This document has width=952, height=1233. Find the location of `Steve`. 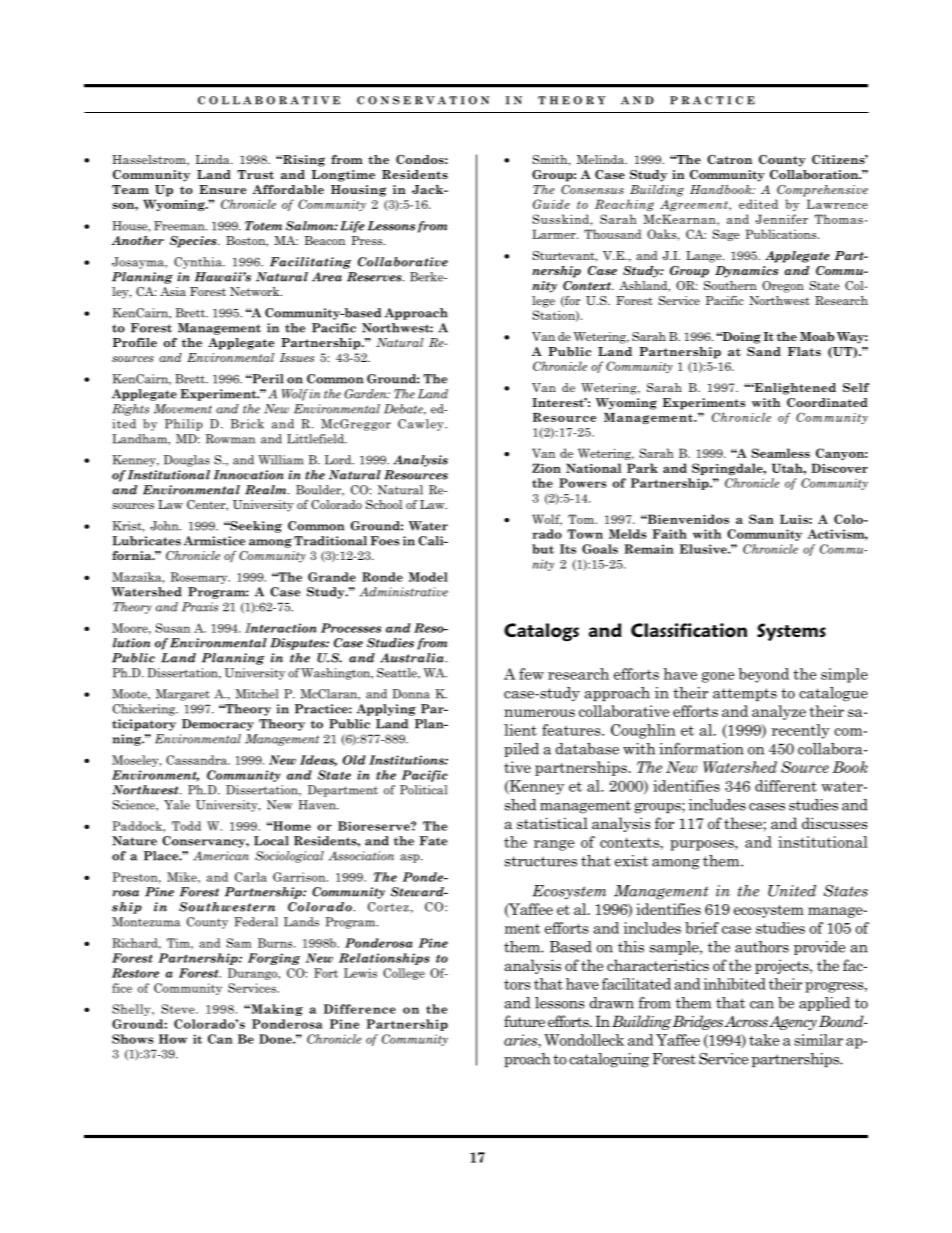

Steve is located at coordinates (179, 1009).
